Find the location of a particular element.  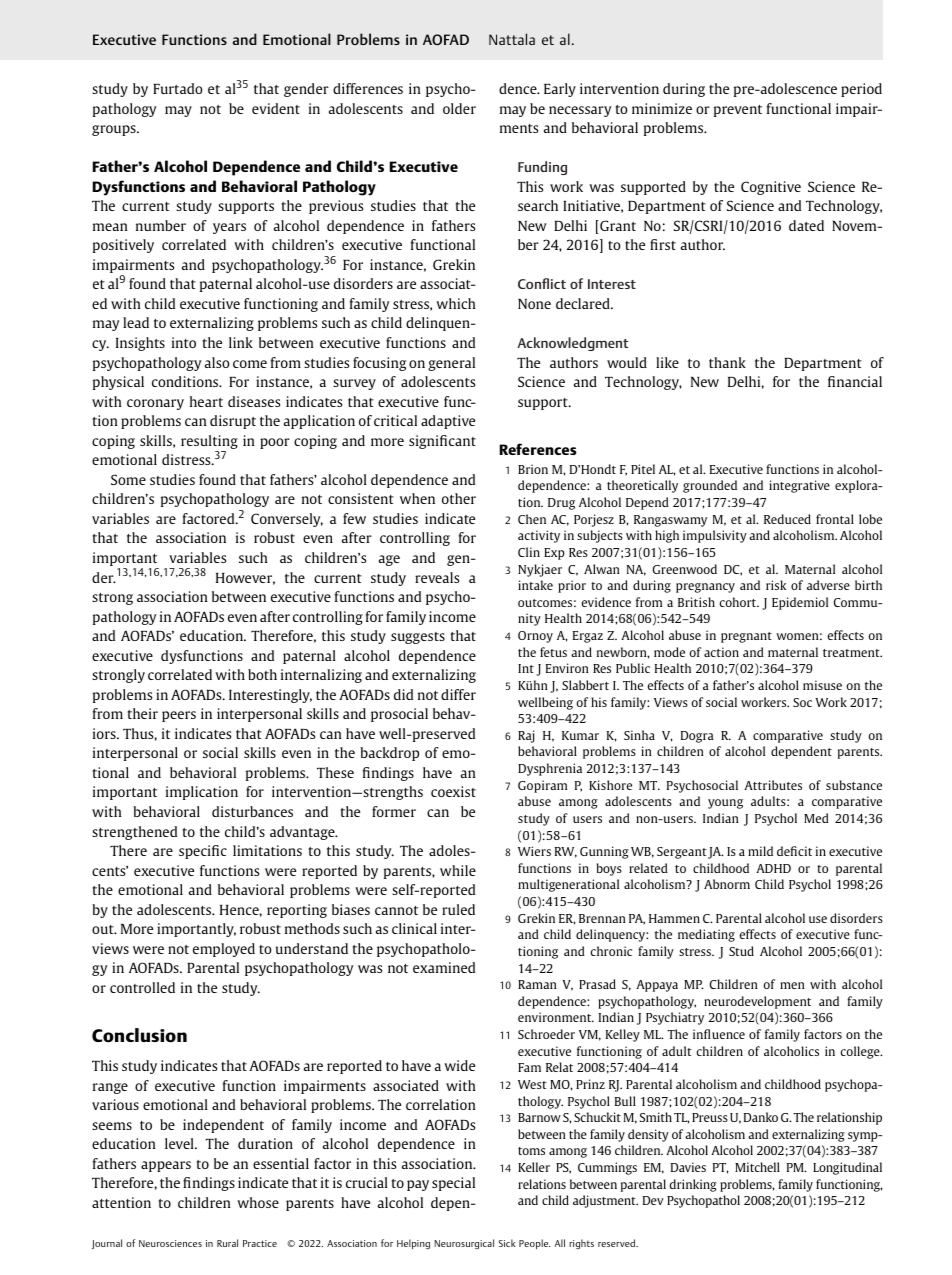

deficit is located at coordinates (794, 851).
